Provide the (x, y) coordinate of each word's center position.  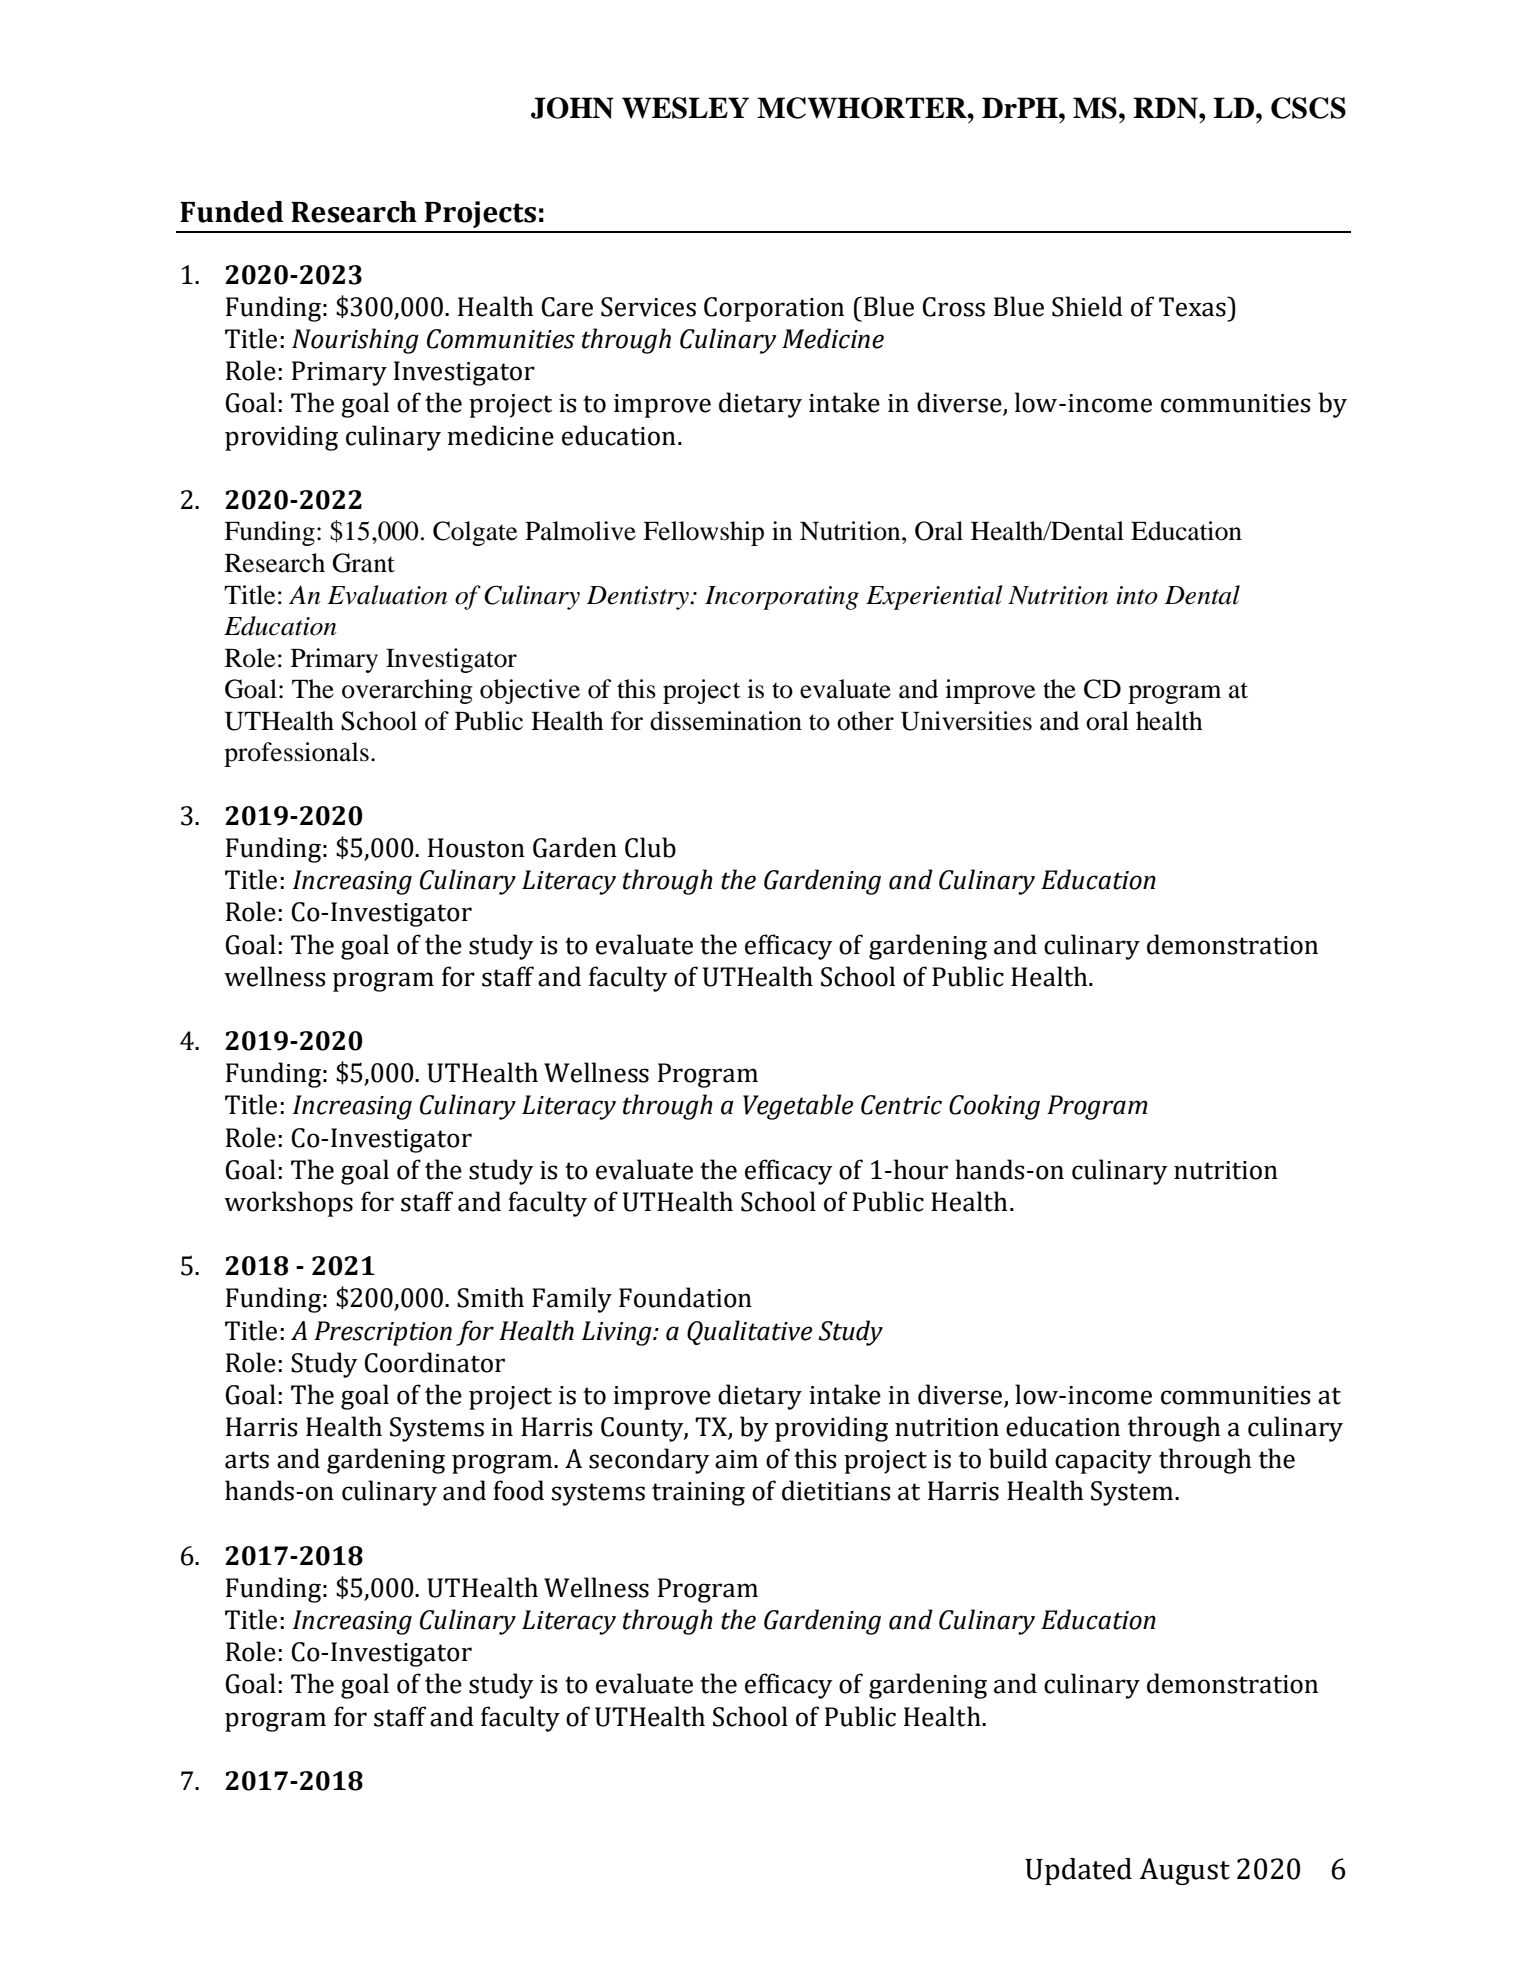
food (518, 1490)
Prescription (383, 1333)
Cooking (994, 1107)
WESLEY (685, 108)
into (1137, 595)
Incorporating (782, 598)
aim (736, 1459)
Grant (363, 563)
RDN (1166, 108)
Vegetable (798, 1107)
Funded (231, 212)
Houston (476, 848)
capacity (1103, 1462)
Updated (1078, 1871)
